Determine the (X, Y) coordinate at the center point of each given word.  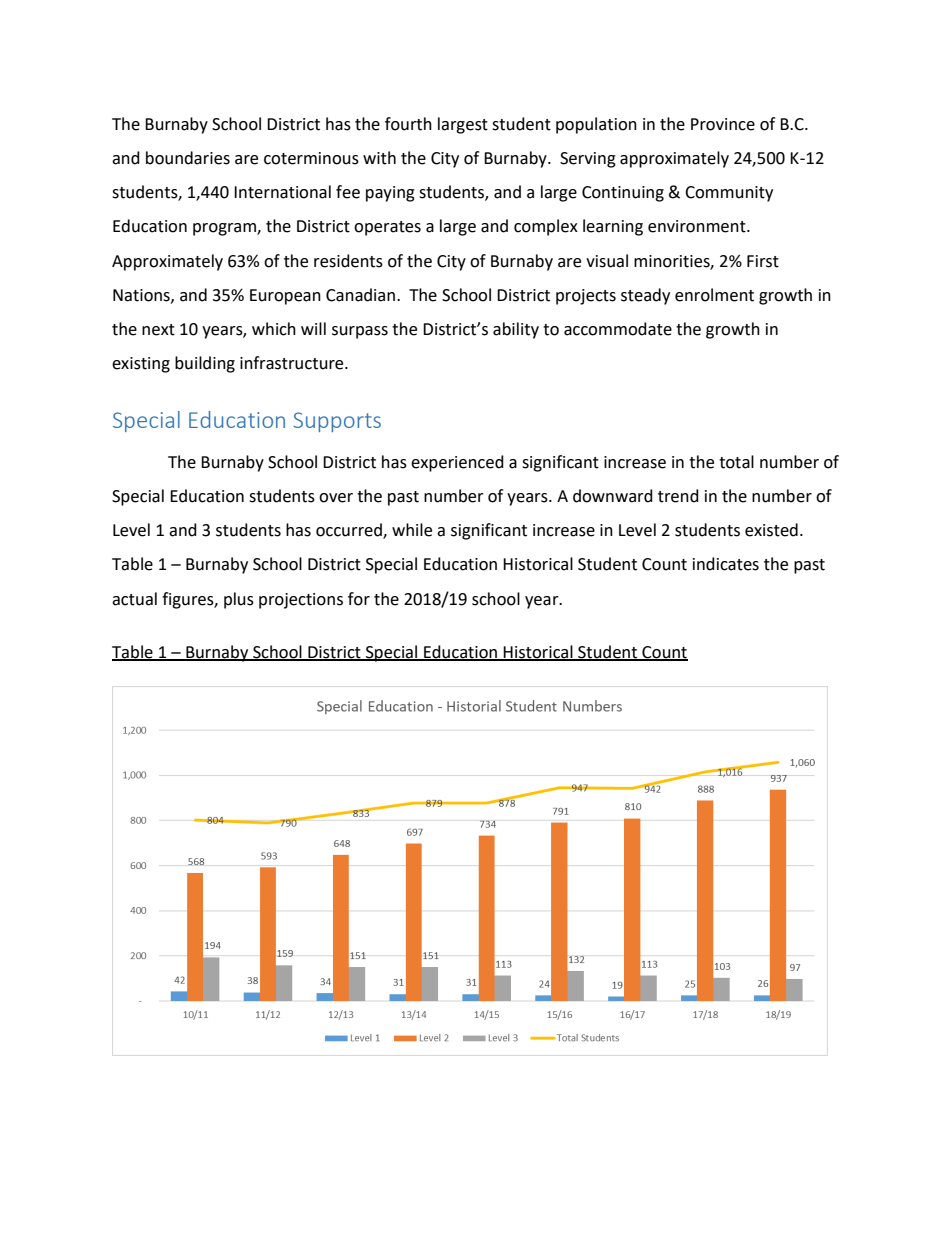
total (736, 462)
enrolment (714, 295)
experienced (457, 463)
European (285, 297)
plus (239, 600)
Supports (337, 422)
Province (723, 124)
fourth (408, 124)
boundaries (188, 158)
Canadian (360, 295)
